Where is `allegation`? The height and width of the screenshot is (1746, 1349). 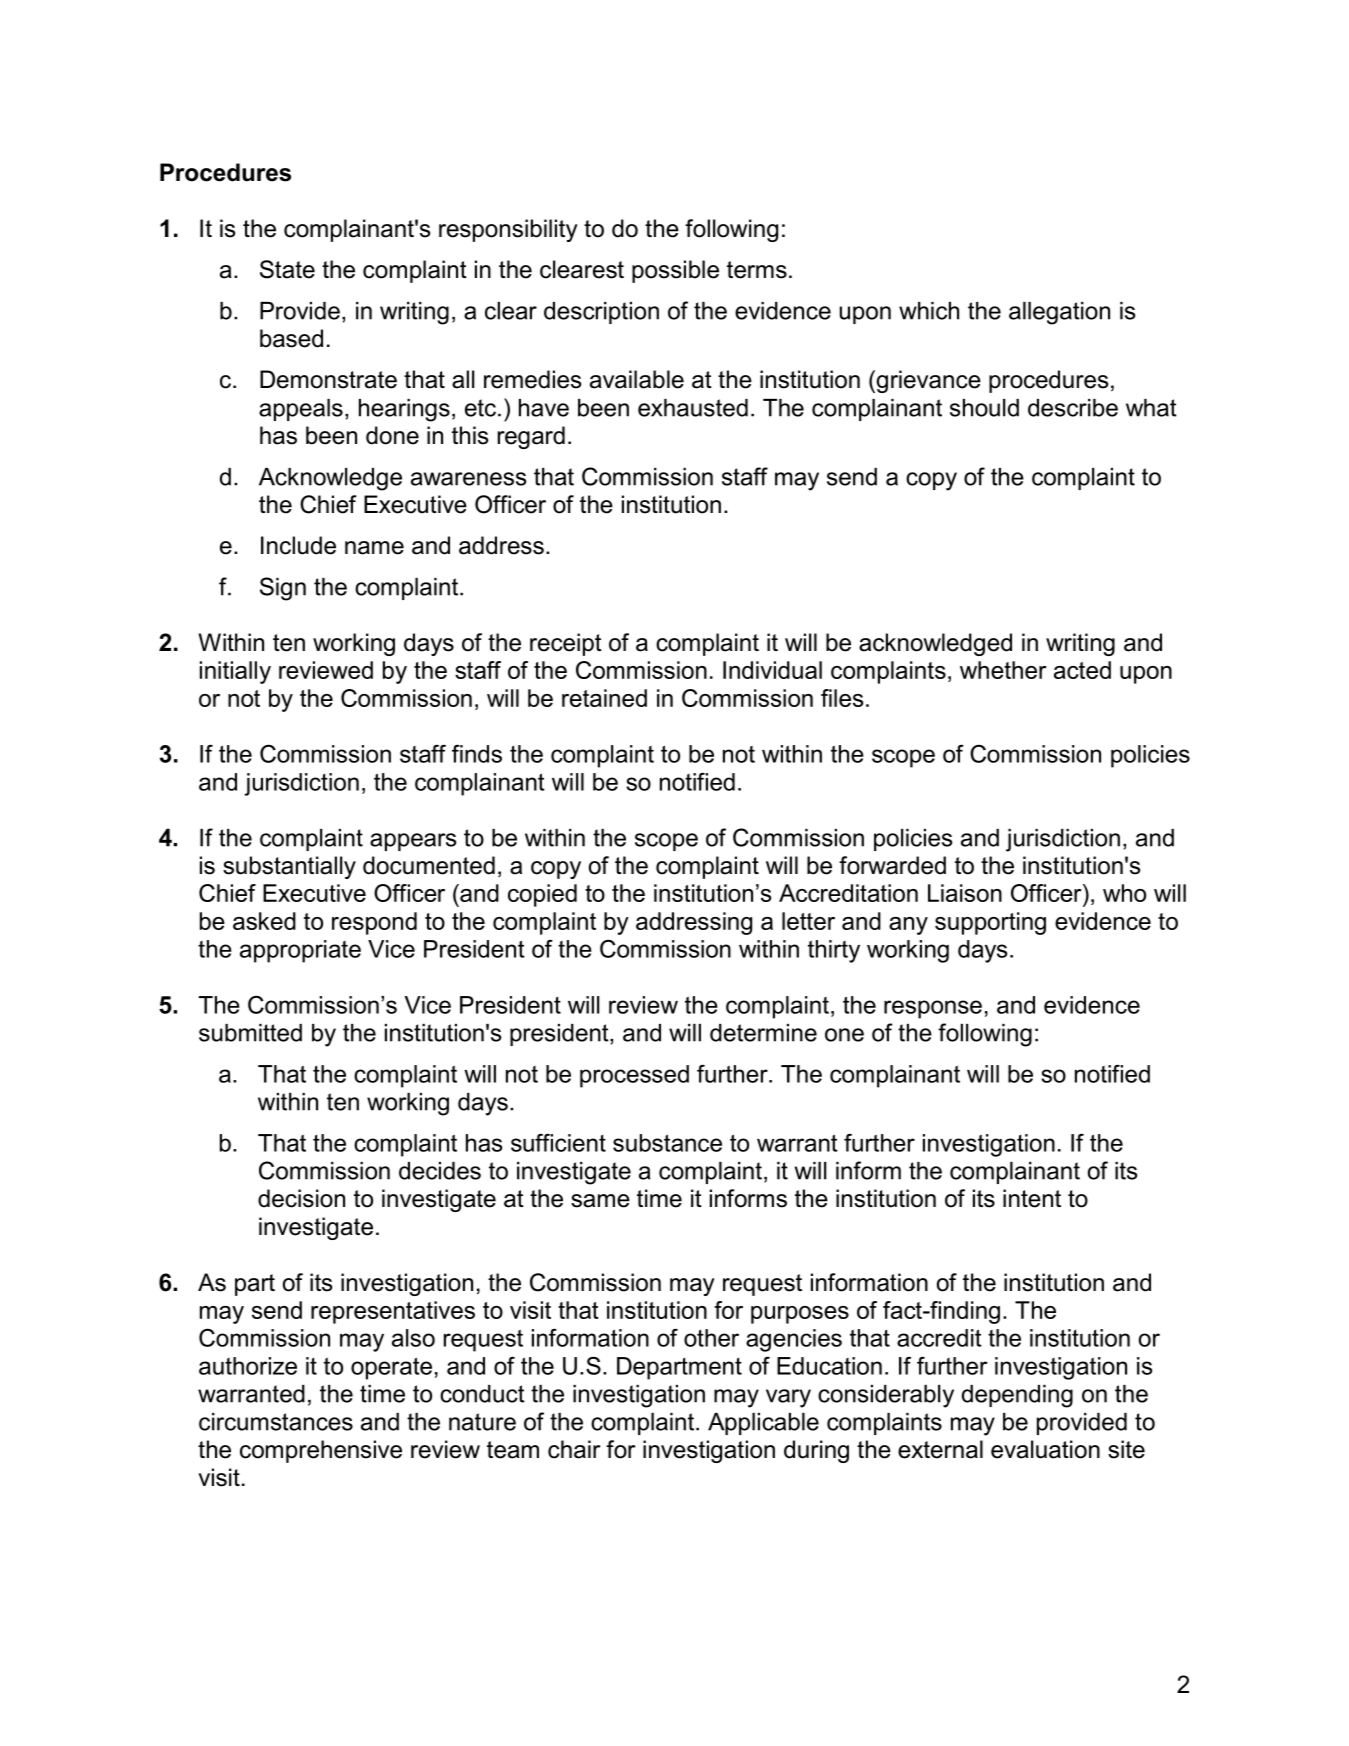 allegation is located at coordinates (1059, 313).
